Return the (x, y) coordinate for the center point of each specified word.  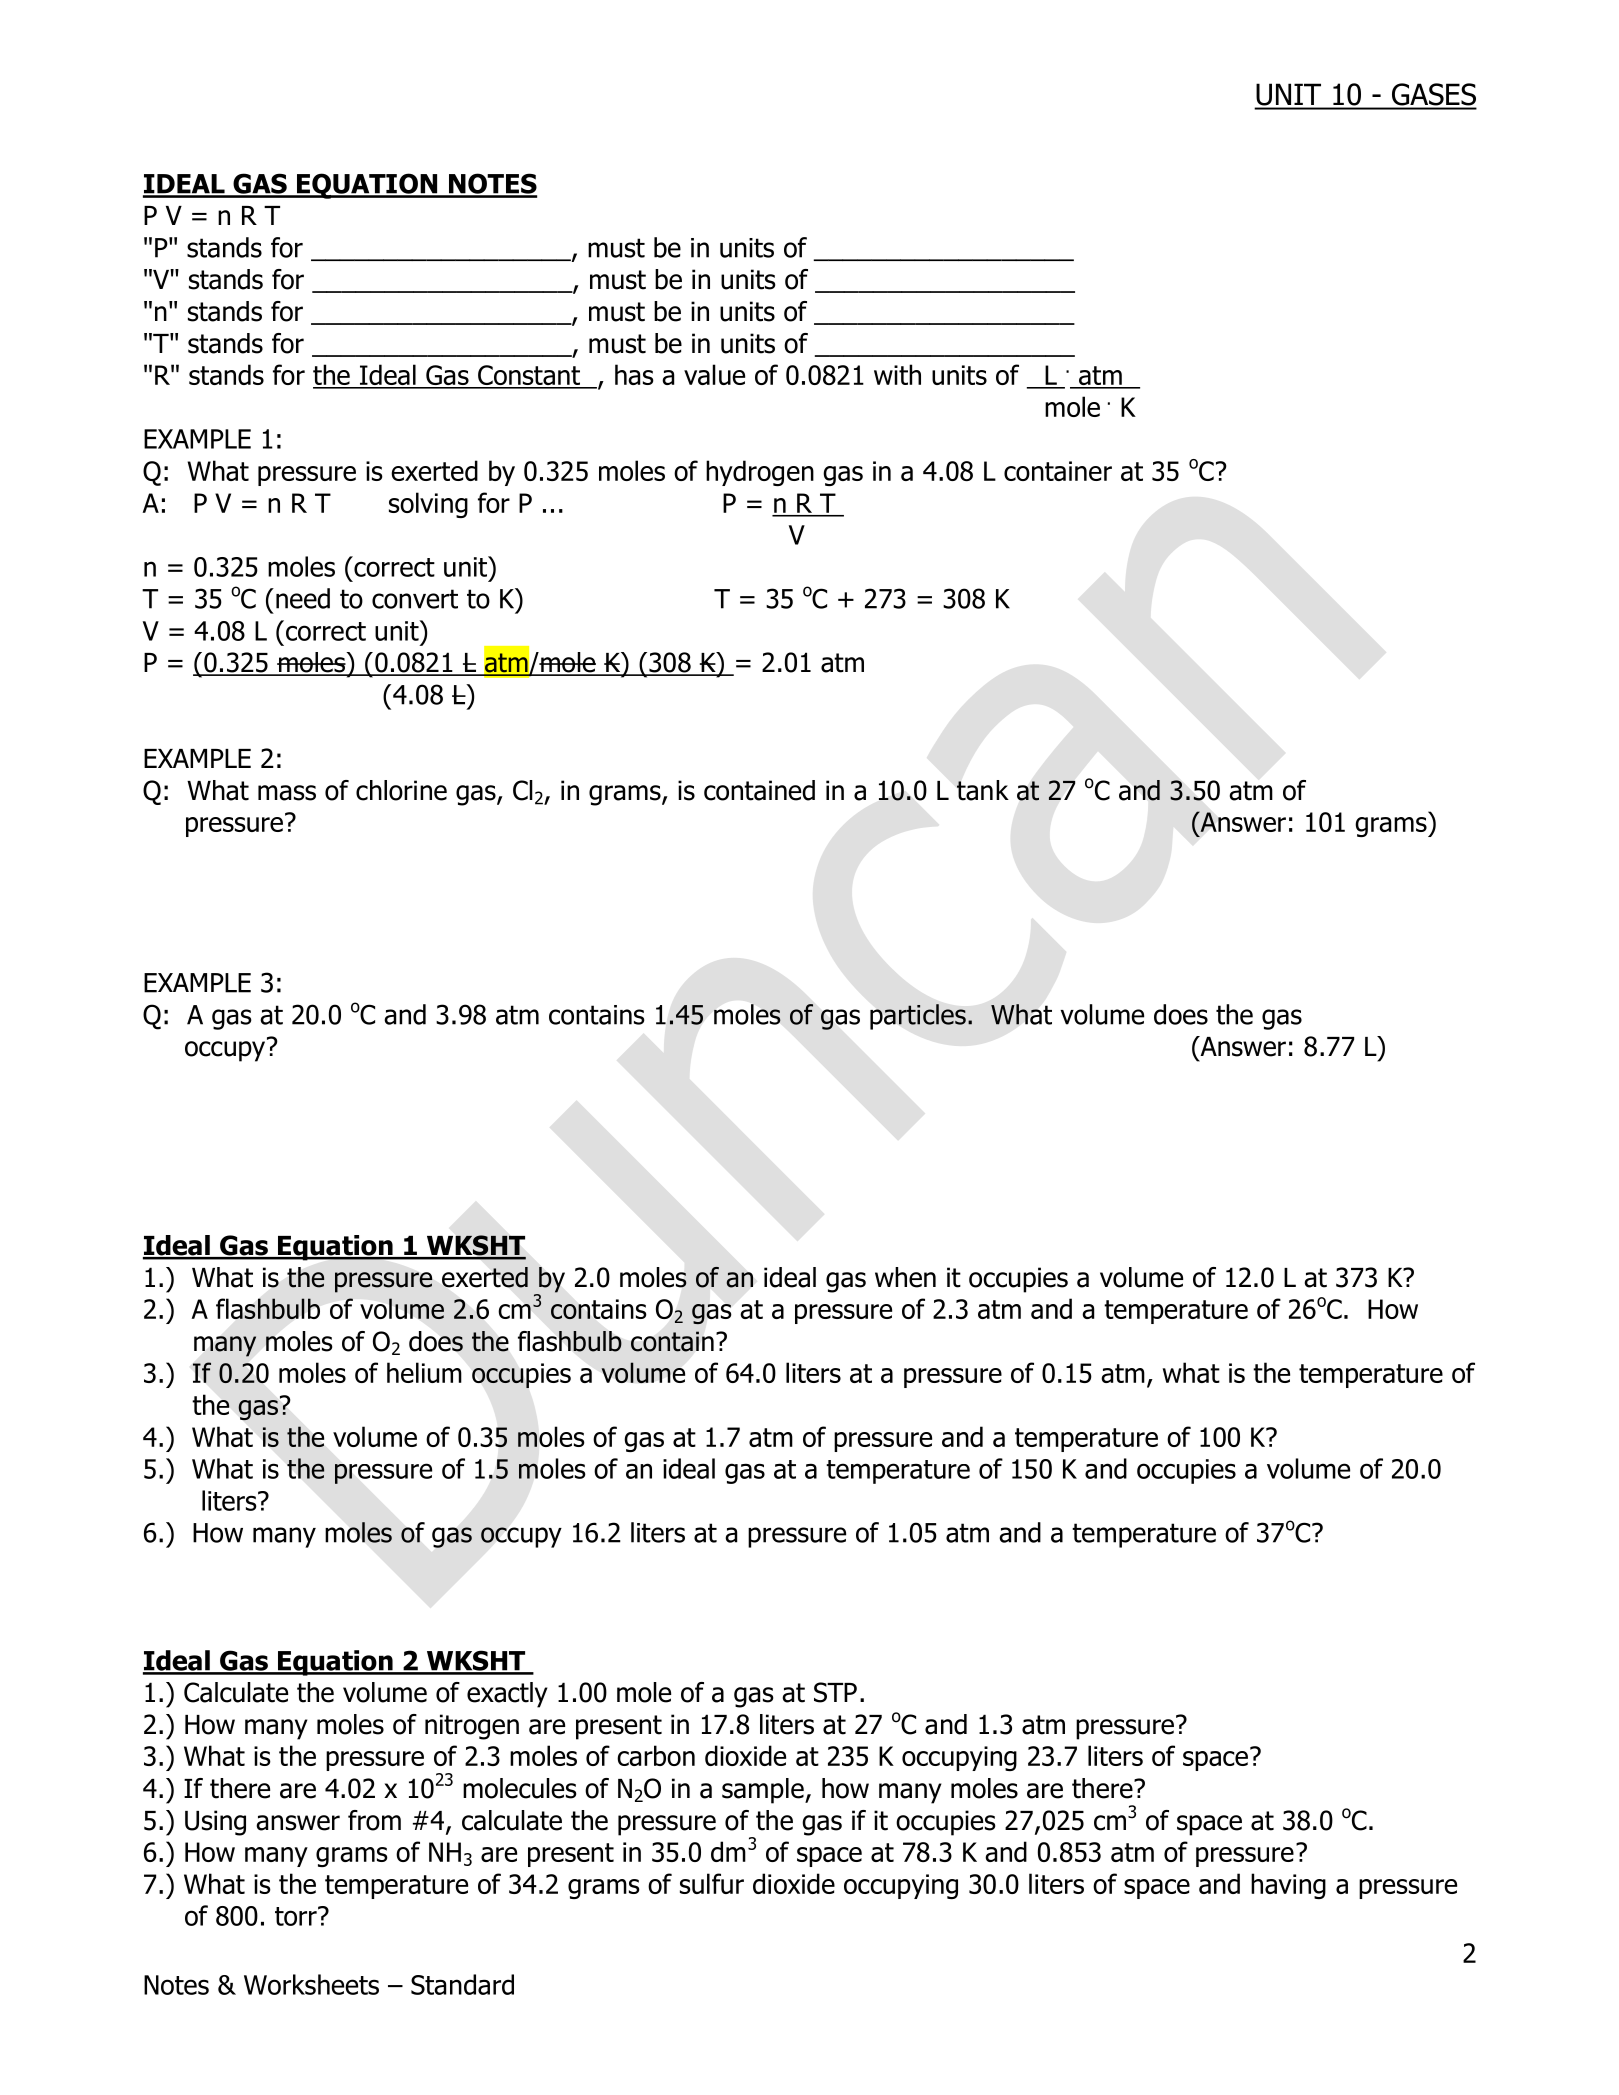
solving (428, 505)
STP (835, 1692)
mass (287, 793)
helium (424, 1372)
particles (918, 1017)
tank (983, 790)
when (905, 1277)
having (1288, 1886)
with (897, 374)
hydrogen (760, 473)
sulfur (712, 1883)
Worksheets (311, 1984)
